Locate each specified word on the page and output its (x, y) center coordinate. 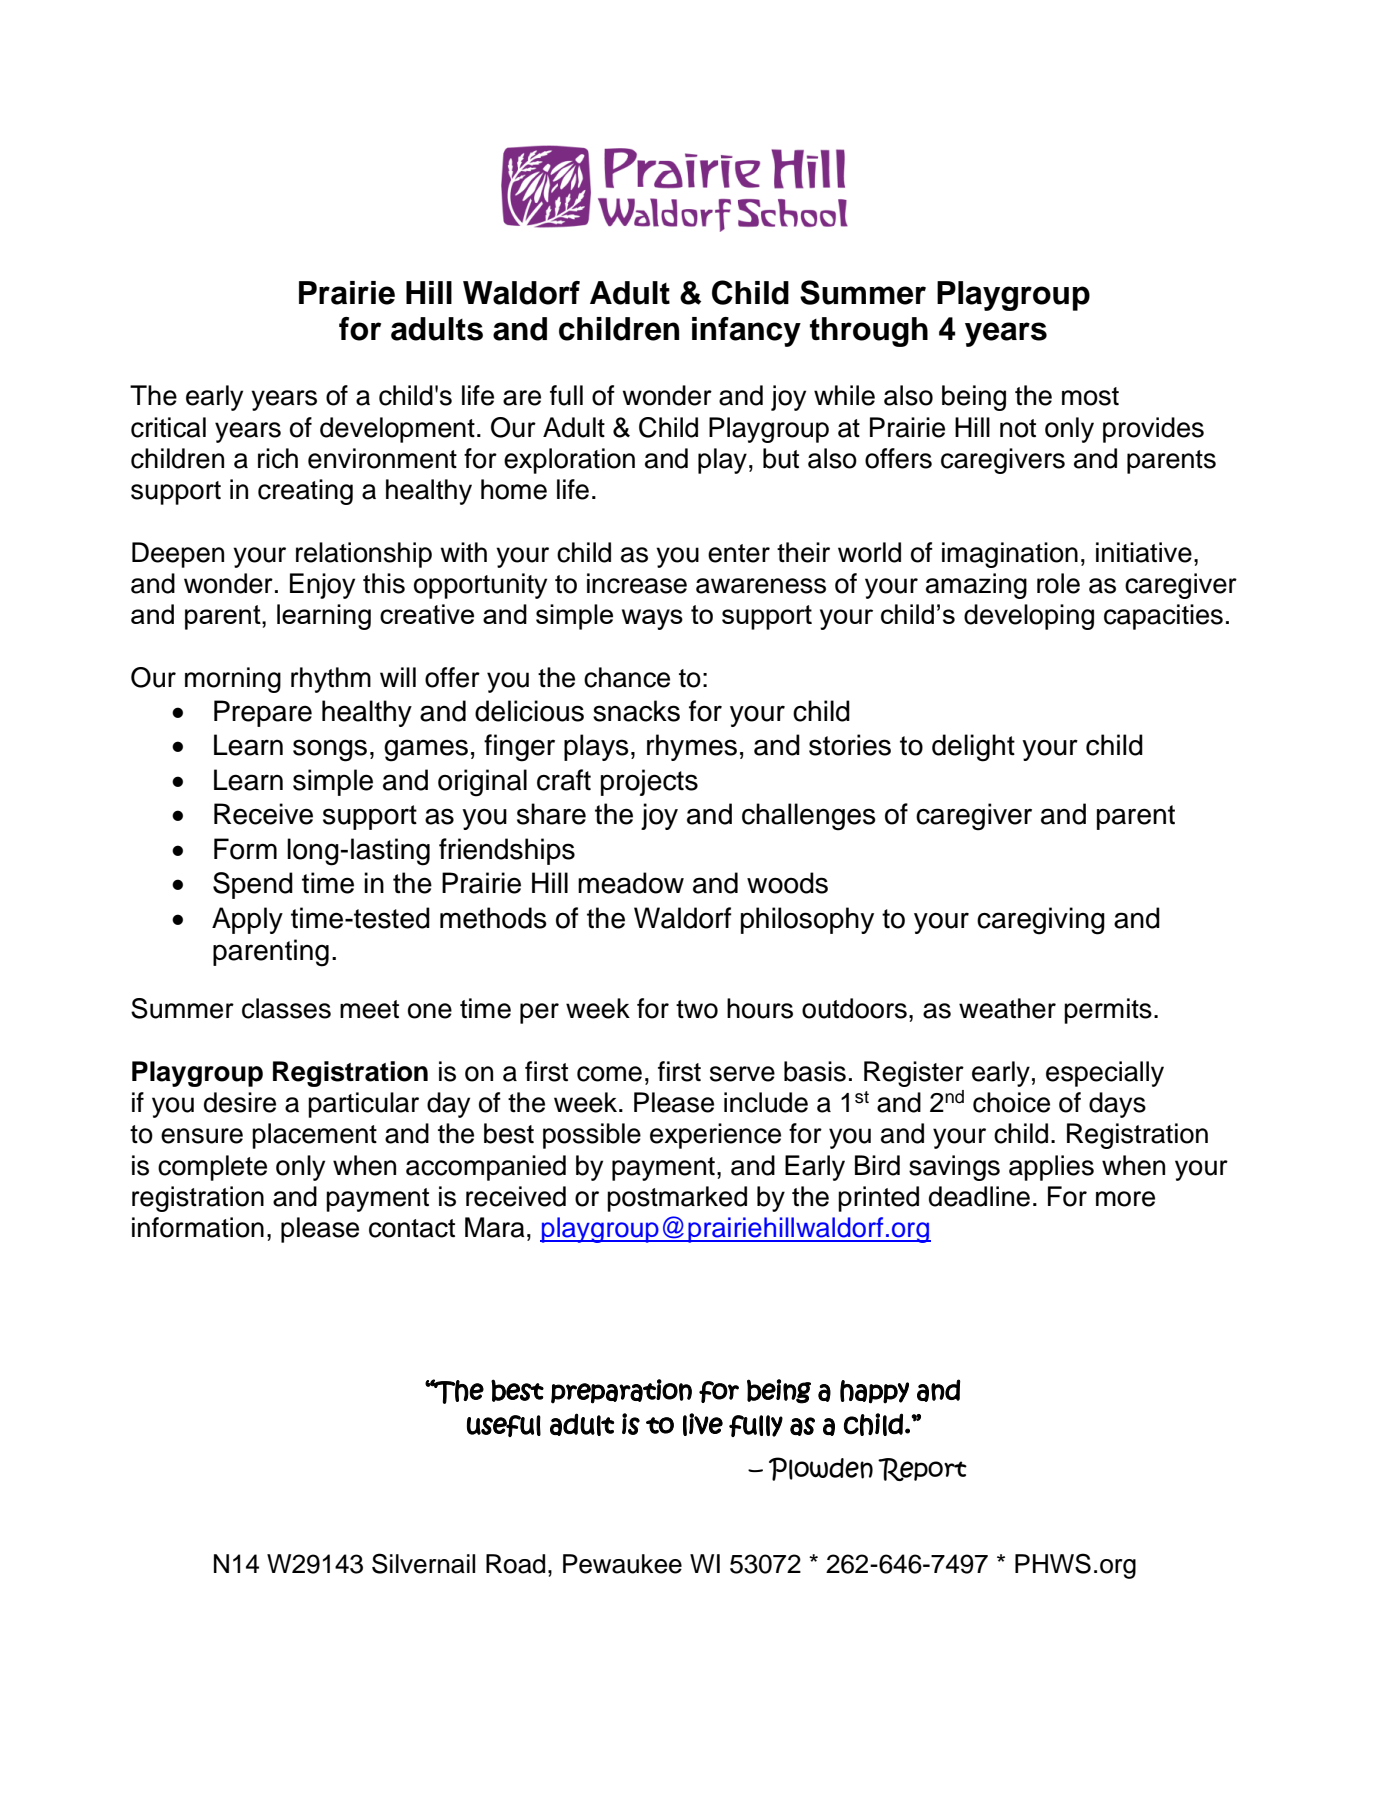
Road (515, 1564)
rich (278, 458)
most (1090, 396)
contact (412, 1228)
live (703, 1424)
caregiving (1041, 921)
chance (627, 677)
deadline (979, 1196)
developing (1029, 617)
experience (715, 1136)
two (697, 1009)
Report (922, 1469)
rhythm (331, 680)
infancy (746, 332)
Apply (247, 920)
